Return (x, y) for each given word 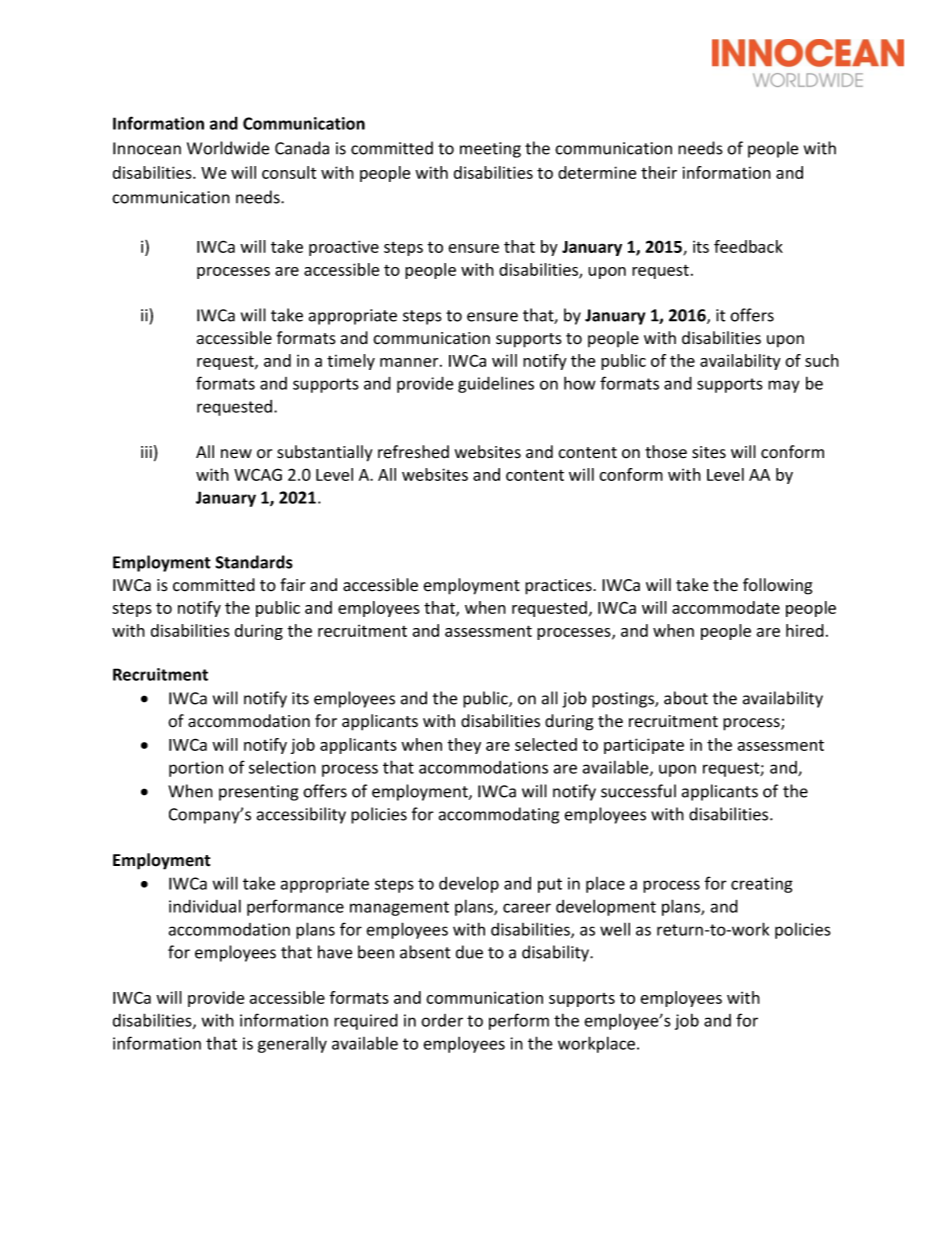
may (784, 386)
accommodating (499, 815)
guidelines (496, 384)
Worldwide (228, 148)
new (236, 454)
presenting (258, 793)
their (659, 172)
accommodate (726, 607)
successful (638, 791)
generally (292, 1044)
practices (559, 587)
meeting (490, 150)
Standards (254, 562)
